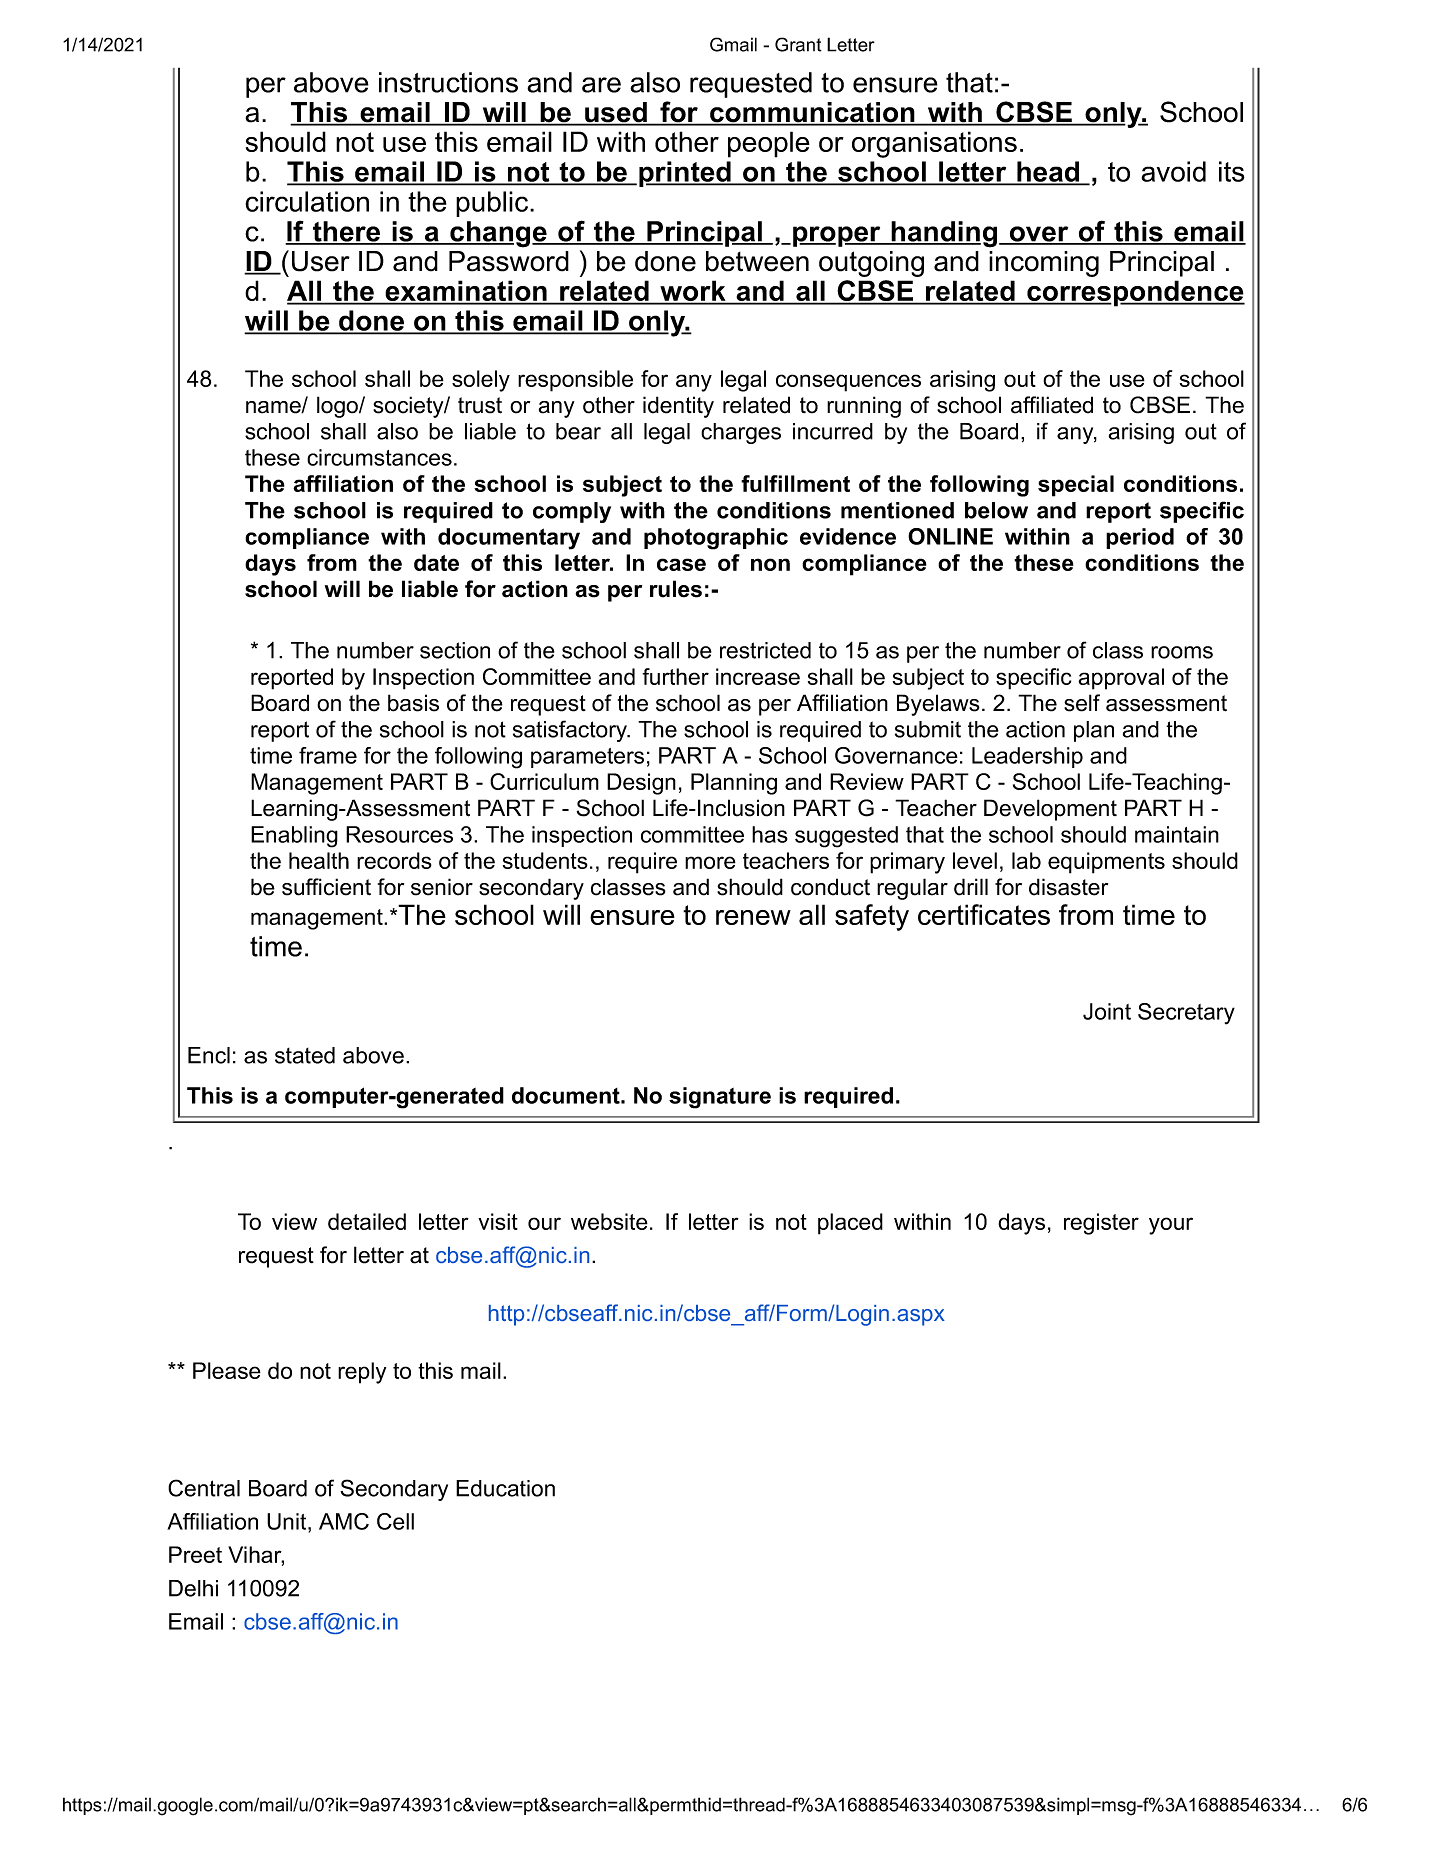  I want to click on head, so click(1048, 172).
